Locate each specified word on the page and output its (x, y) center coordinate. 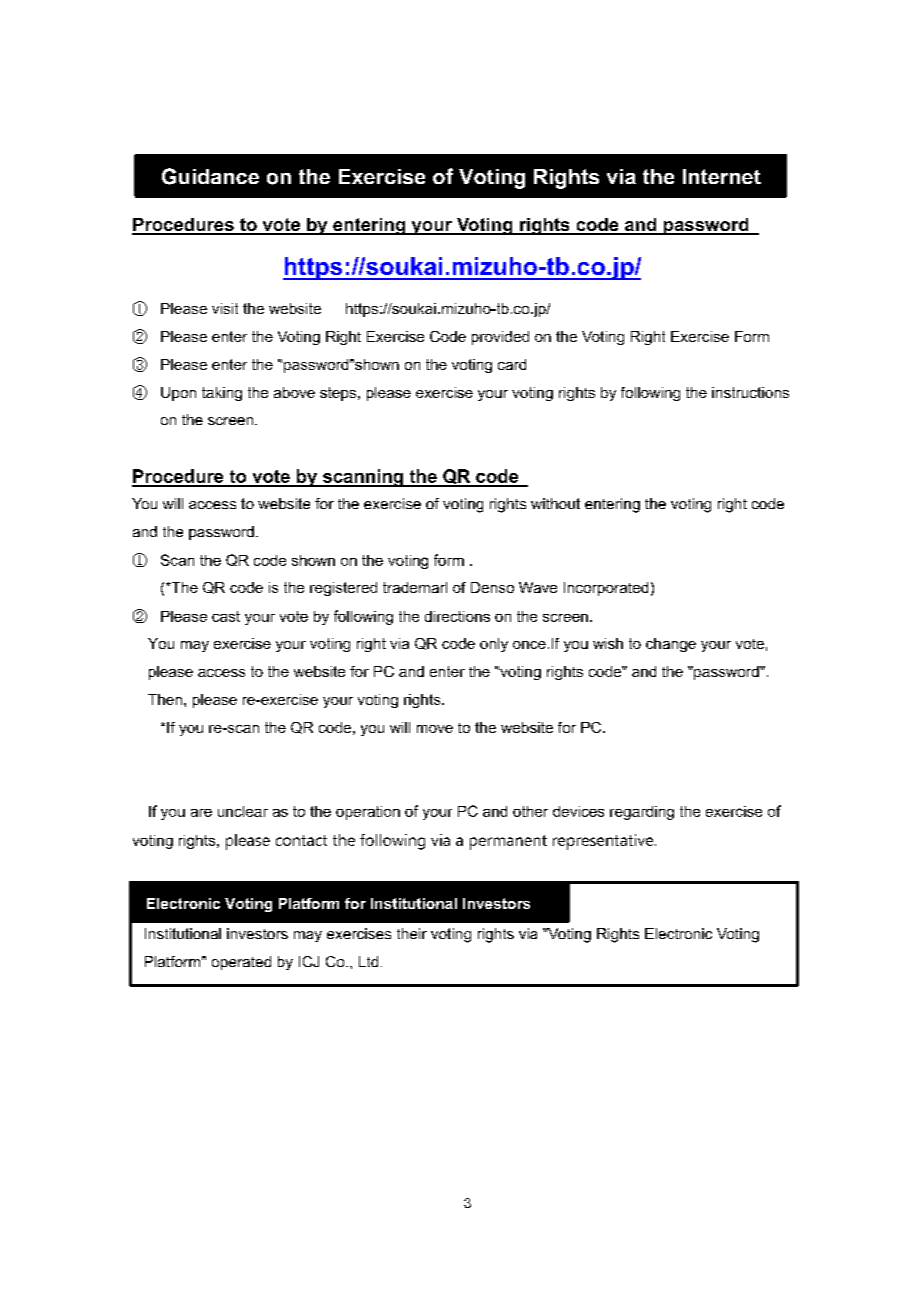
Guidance (210, 176)
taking (222, 394)
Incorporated (606, 589)
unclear (243, 811)
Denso (492, 587)
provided (500, 338)
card (512, 364)
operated (241, 963)
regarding (642, 813)
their (412, 933)
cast (226, 616)
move (435, 729)
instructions (750, 392)
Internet (722, 176)
